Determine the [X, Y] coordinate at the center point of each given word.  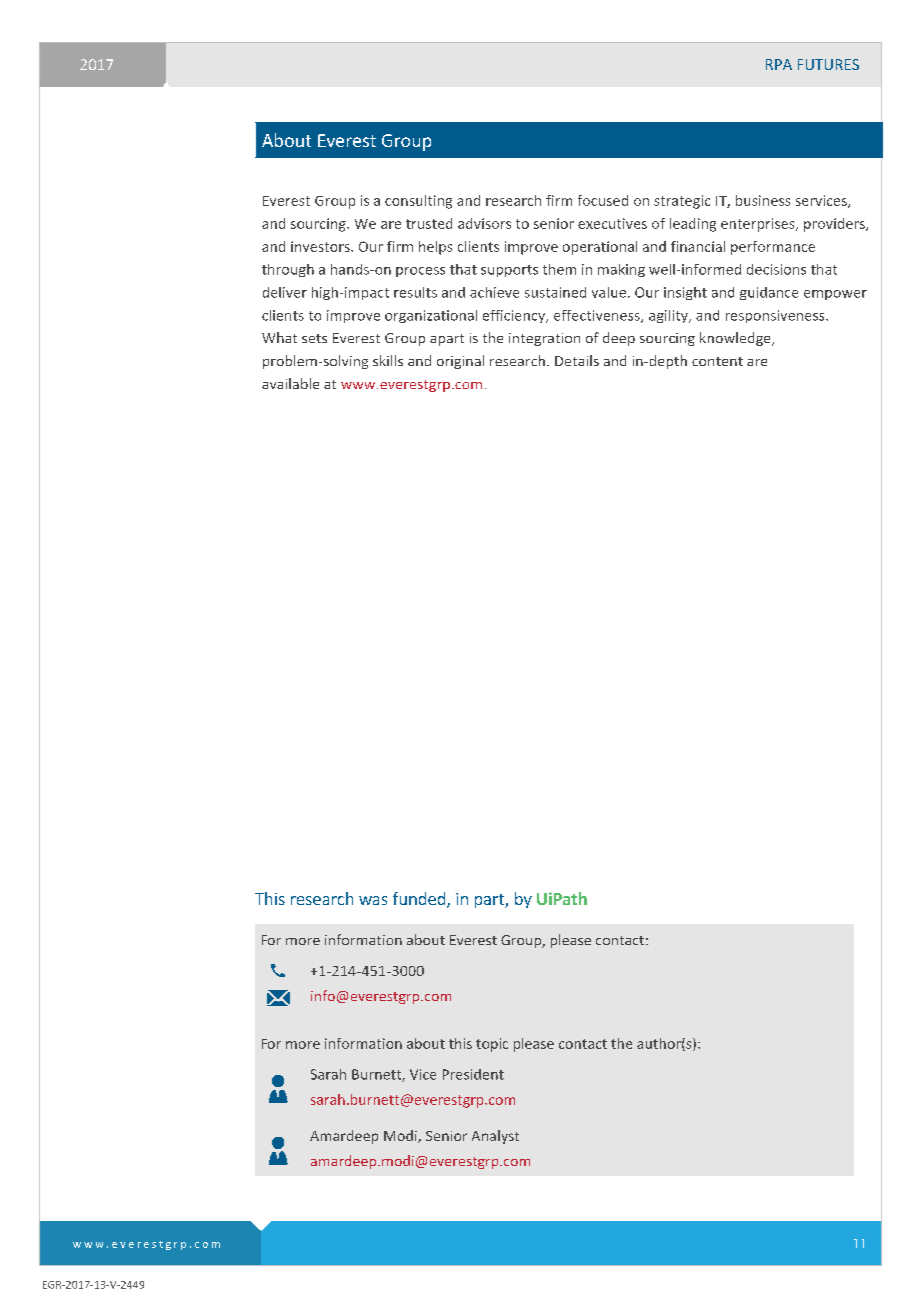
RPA [779, 64]
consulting [418, 202]
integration [544, 339]
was [373, 900]
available [290, 383]
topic [492, 1045]
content [717, 361]
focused [603, 200]
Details [577, 360]
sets [314, 338]
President [473, 1074]
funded [420, 900]
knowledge [736, 339]
